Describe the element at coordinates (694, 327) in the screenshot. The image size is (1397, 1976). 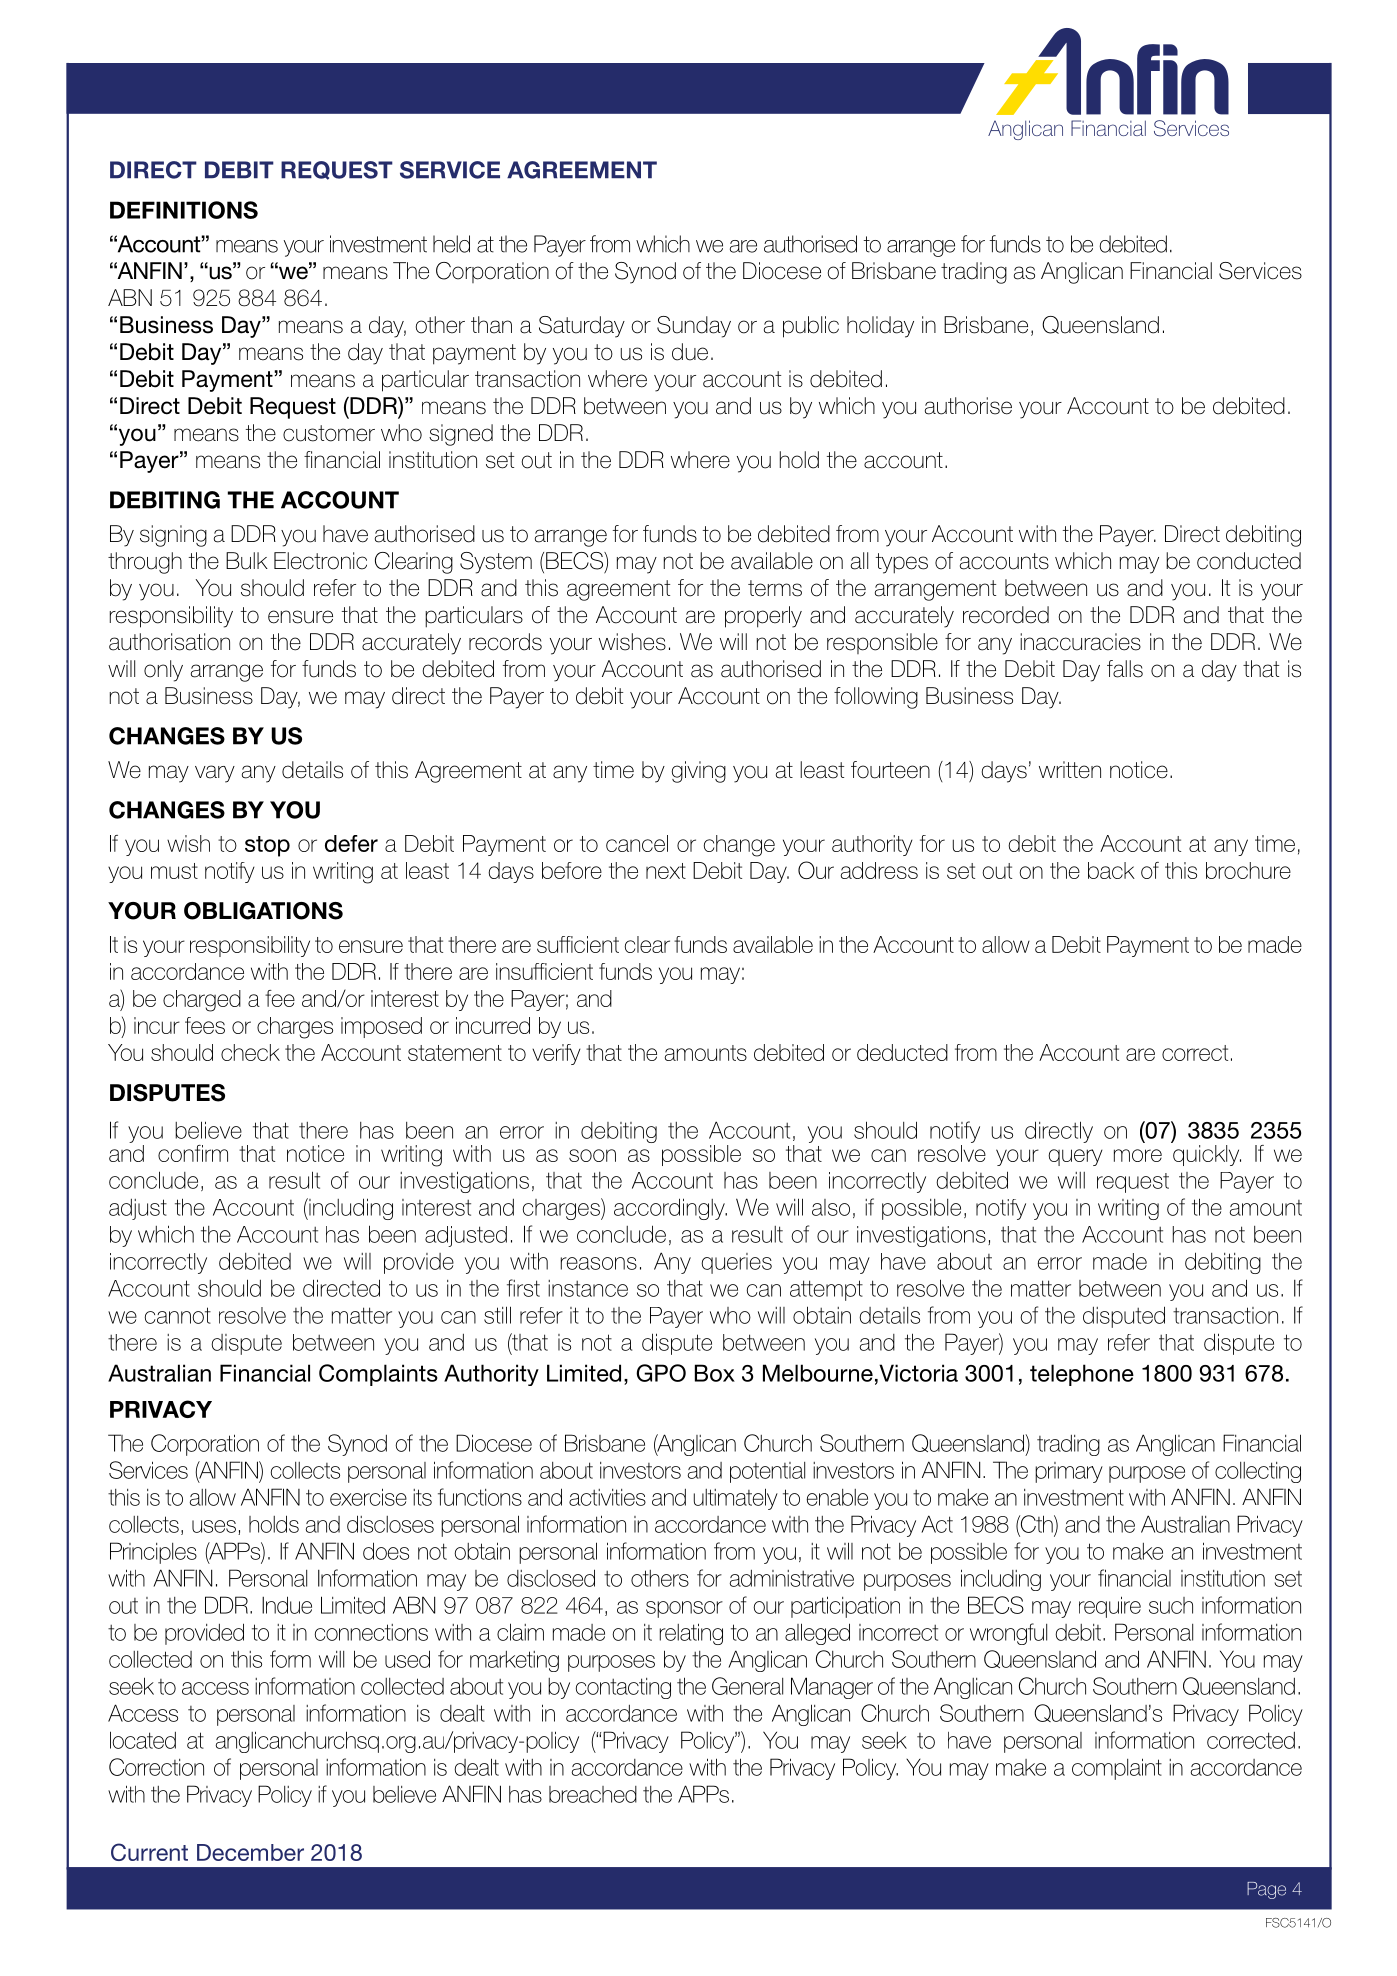
I see `Sunday` at that location.
